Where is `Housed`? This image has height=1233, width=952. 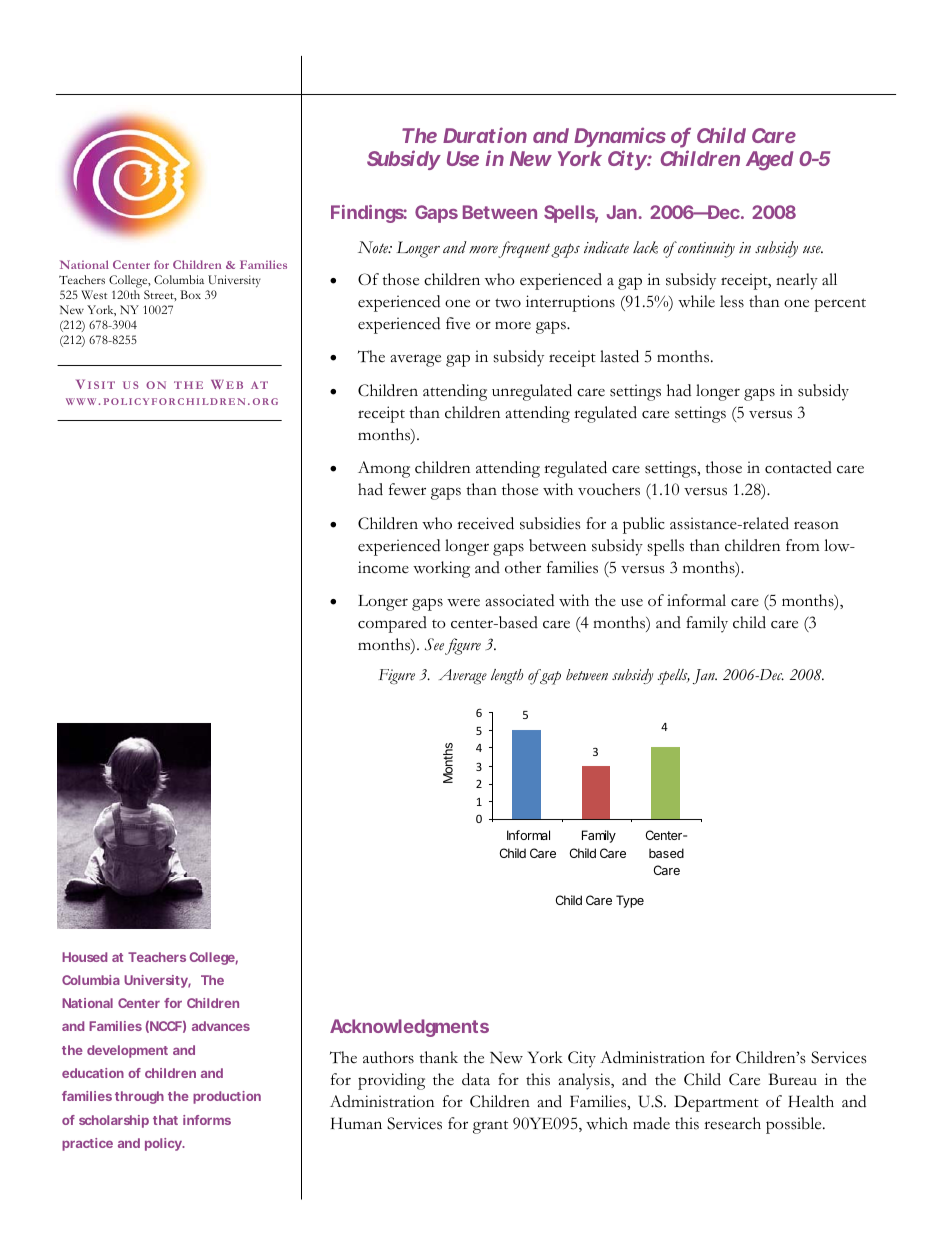
Housed is located at coordinates (84, 957).
